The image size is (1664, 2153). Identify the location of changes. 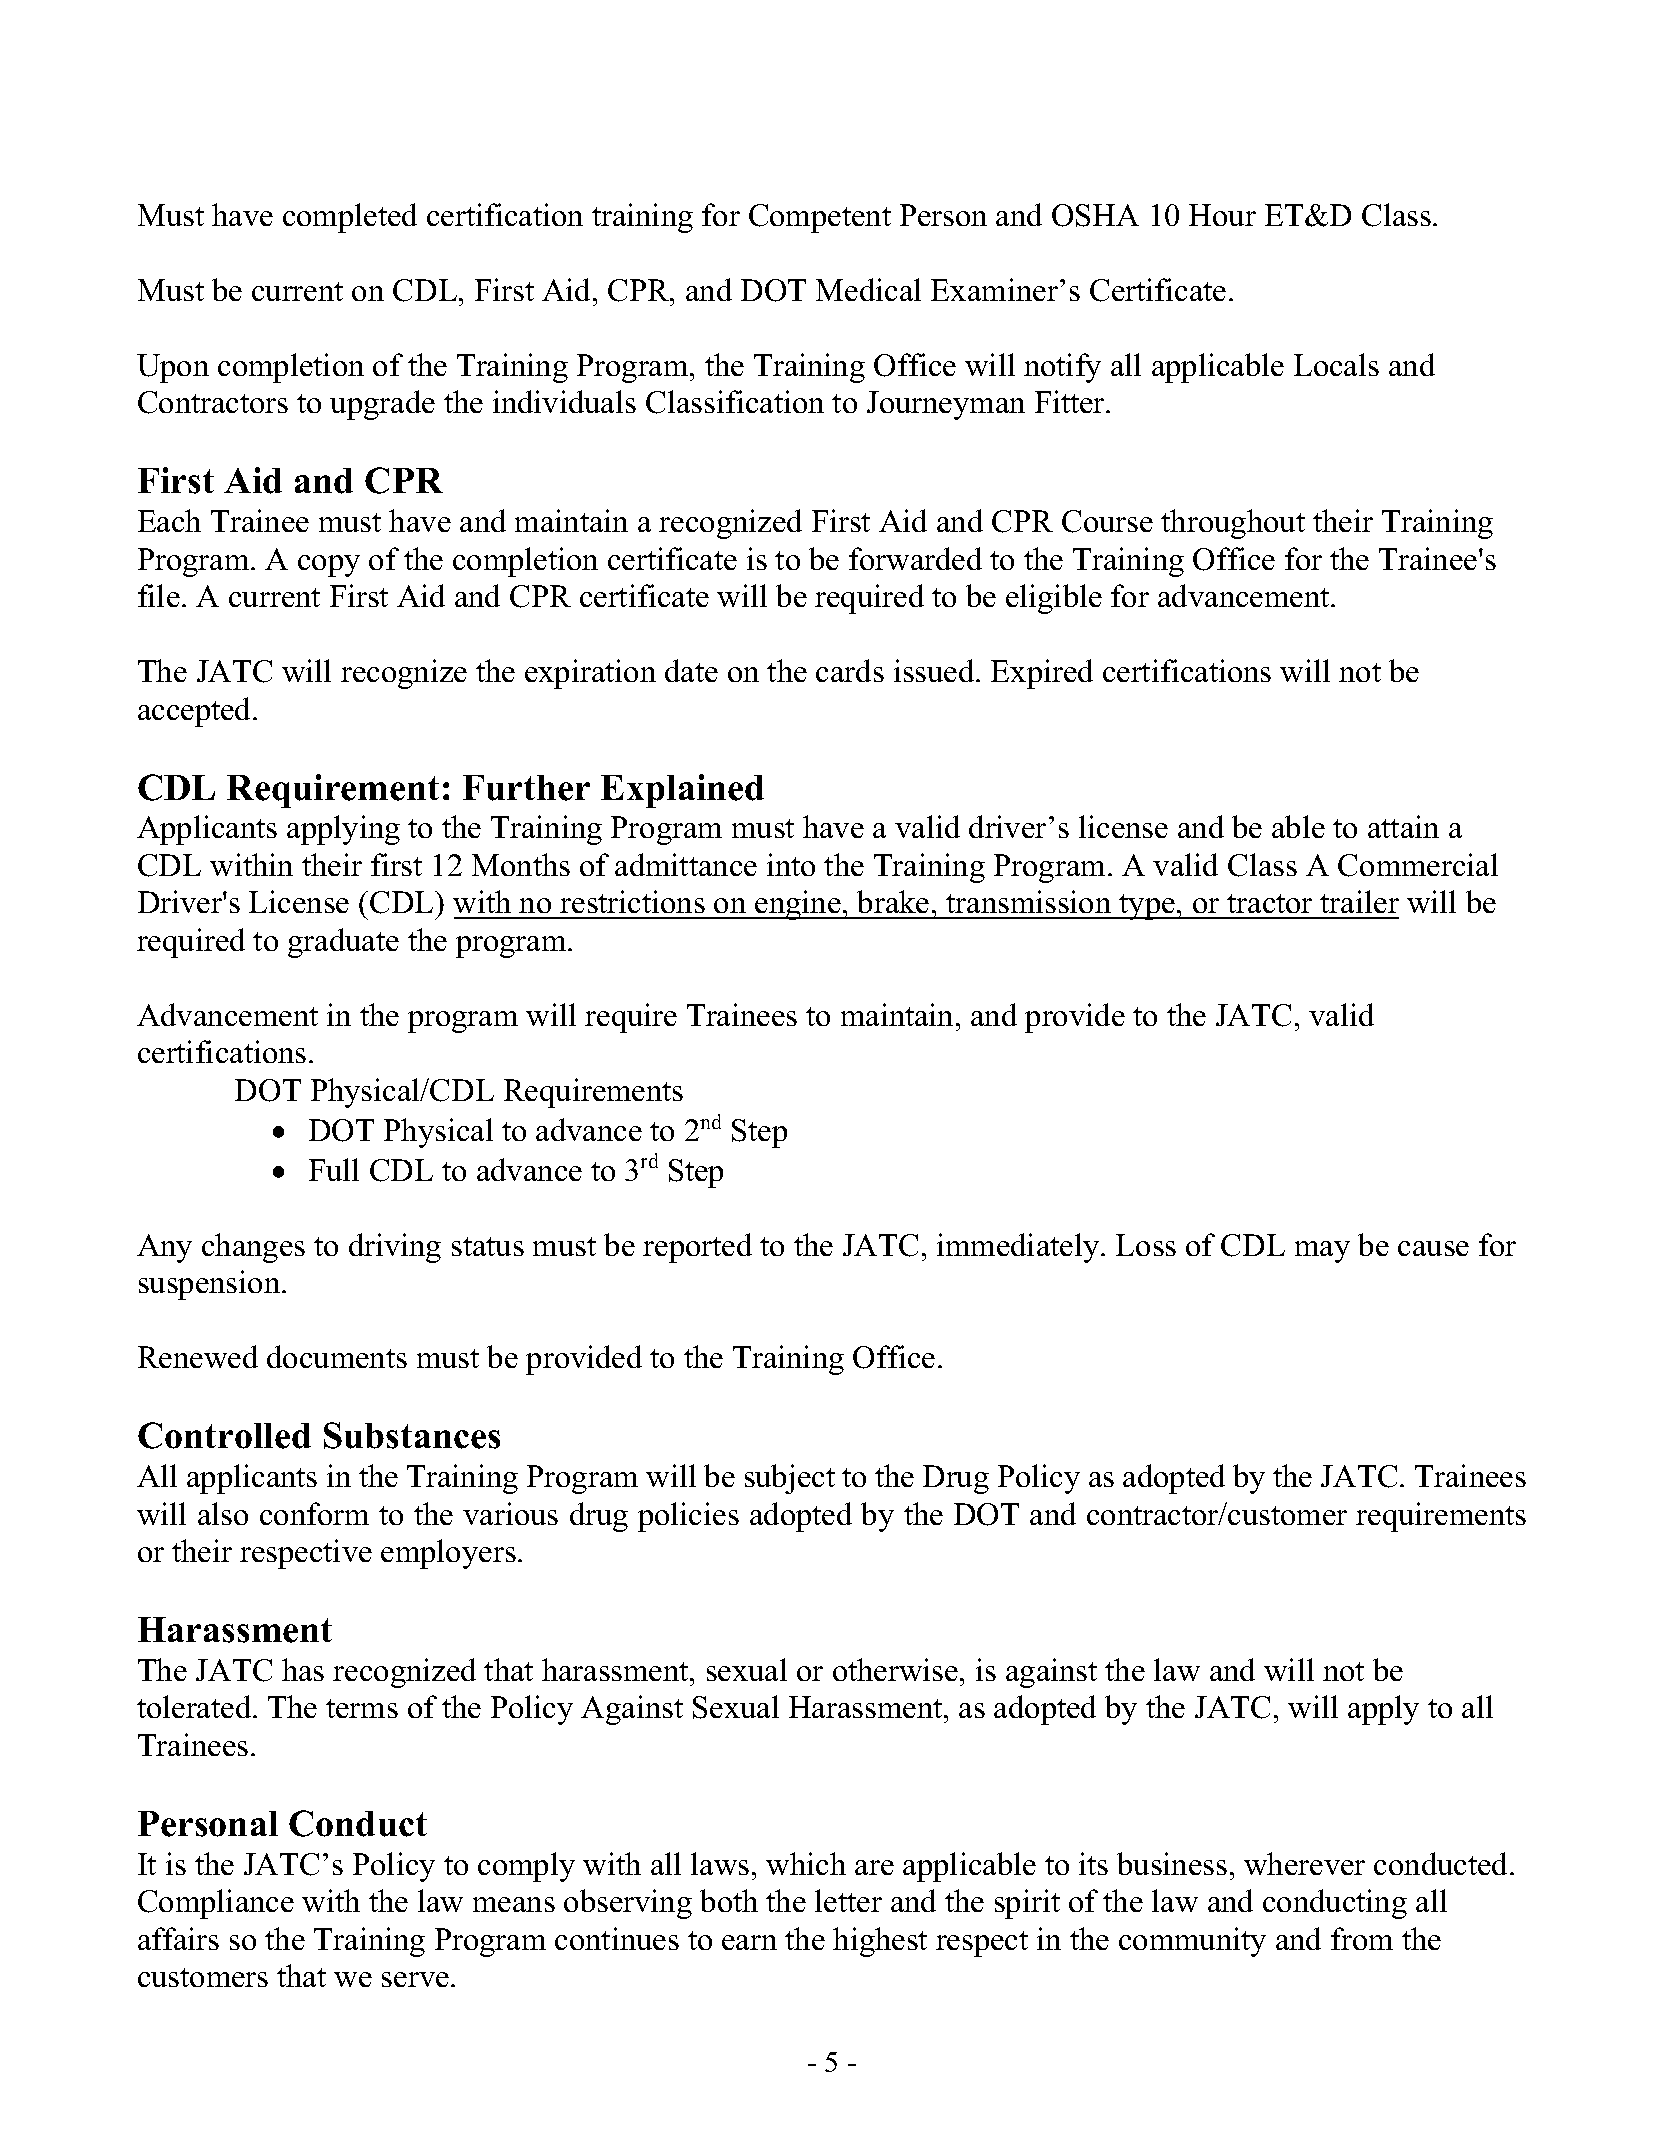
(253, 1248).
